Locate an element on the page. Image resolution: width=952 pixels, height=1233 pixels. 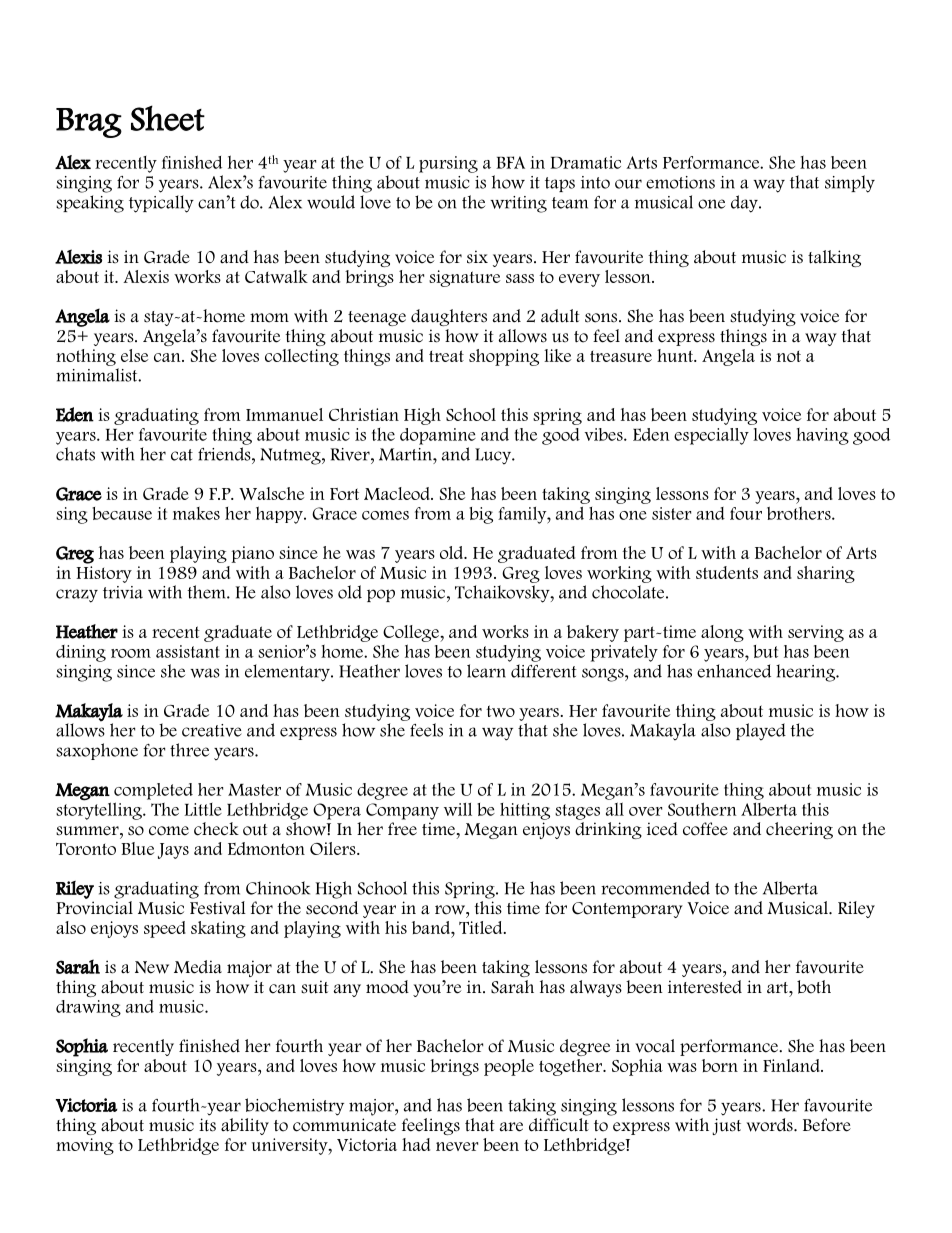
never is located at coordinates (457, 1146).
